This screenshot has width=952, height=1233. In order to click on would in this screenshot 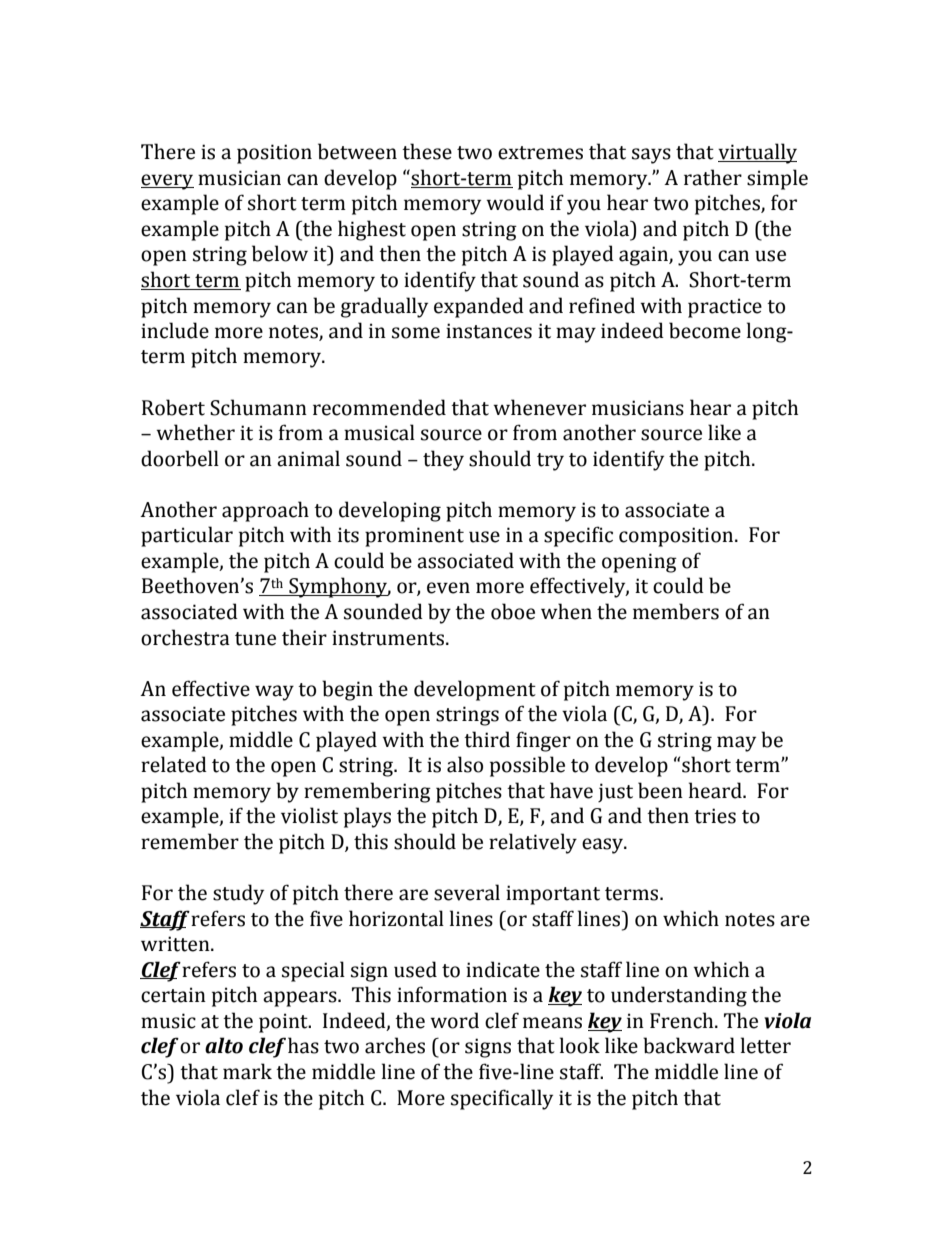, I will do `click(515, 202)`.
